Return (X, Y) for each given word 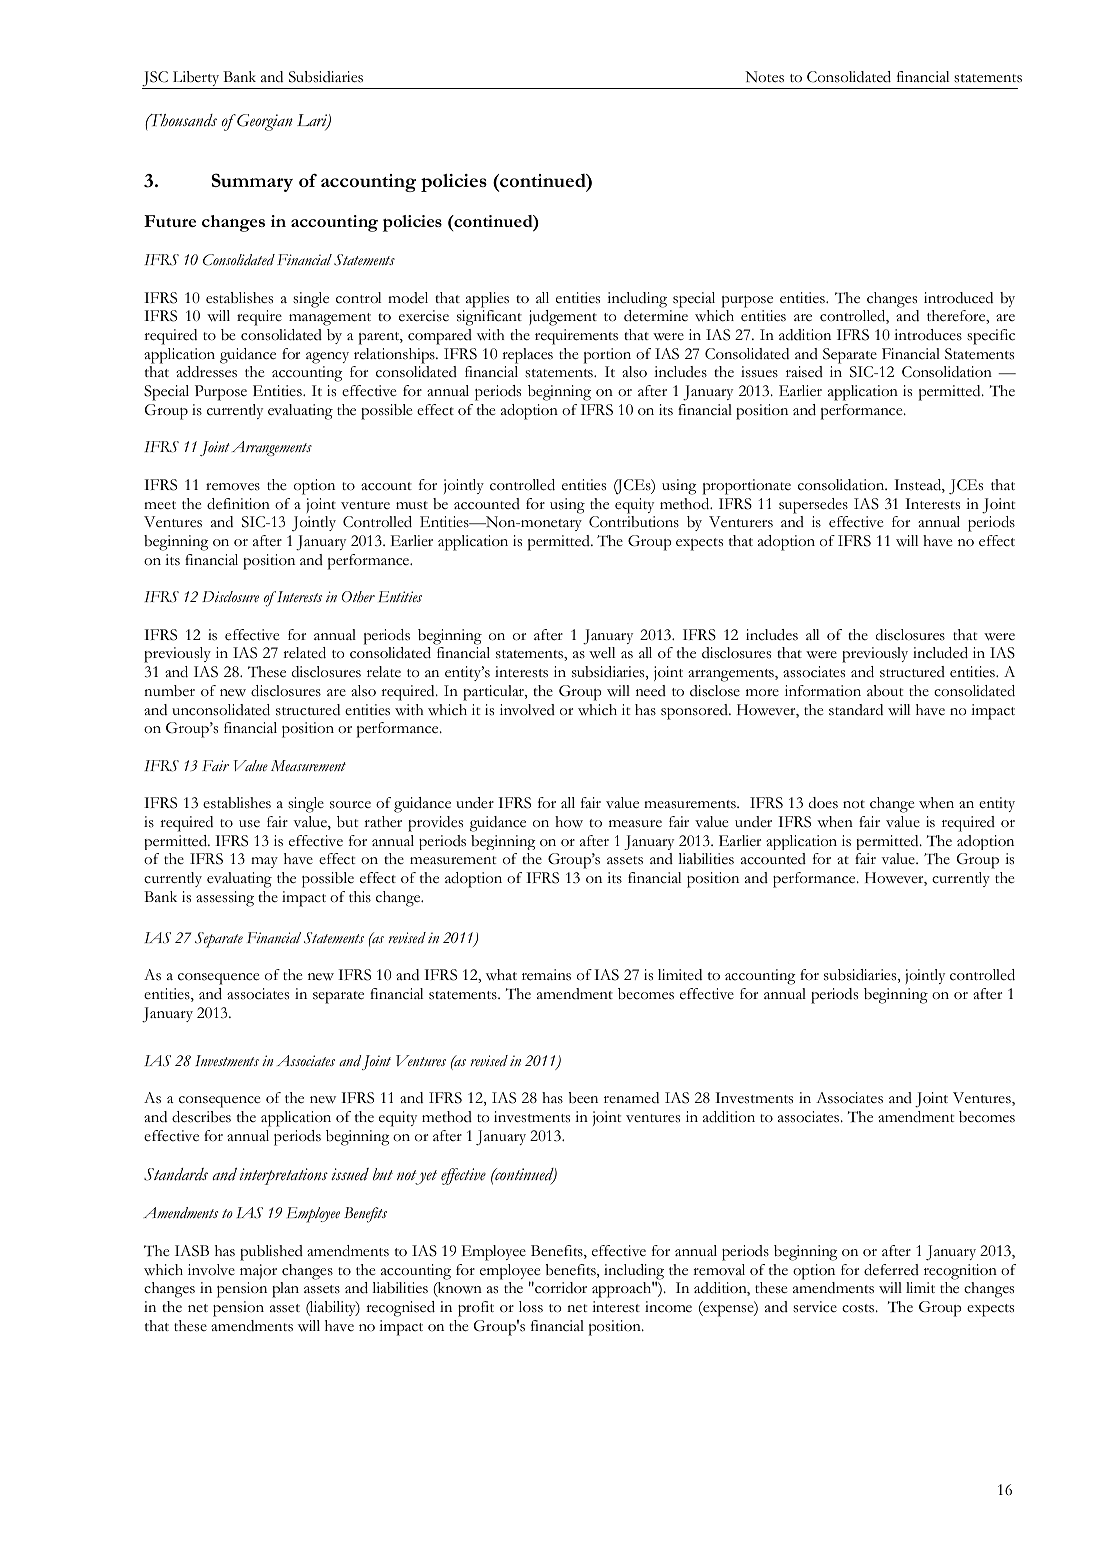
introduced (958, 298)
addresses (206, 372)
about (885, 691)
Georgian (264, 122)
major (258, 1271)
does (823, 803)
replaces (527, 356)
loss (531, 1307)
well (602, 653)
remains (546, 975)
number (169, 691)
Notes (764, 77)
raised (804, 372)
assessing (225, 899)
